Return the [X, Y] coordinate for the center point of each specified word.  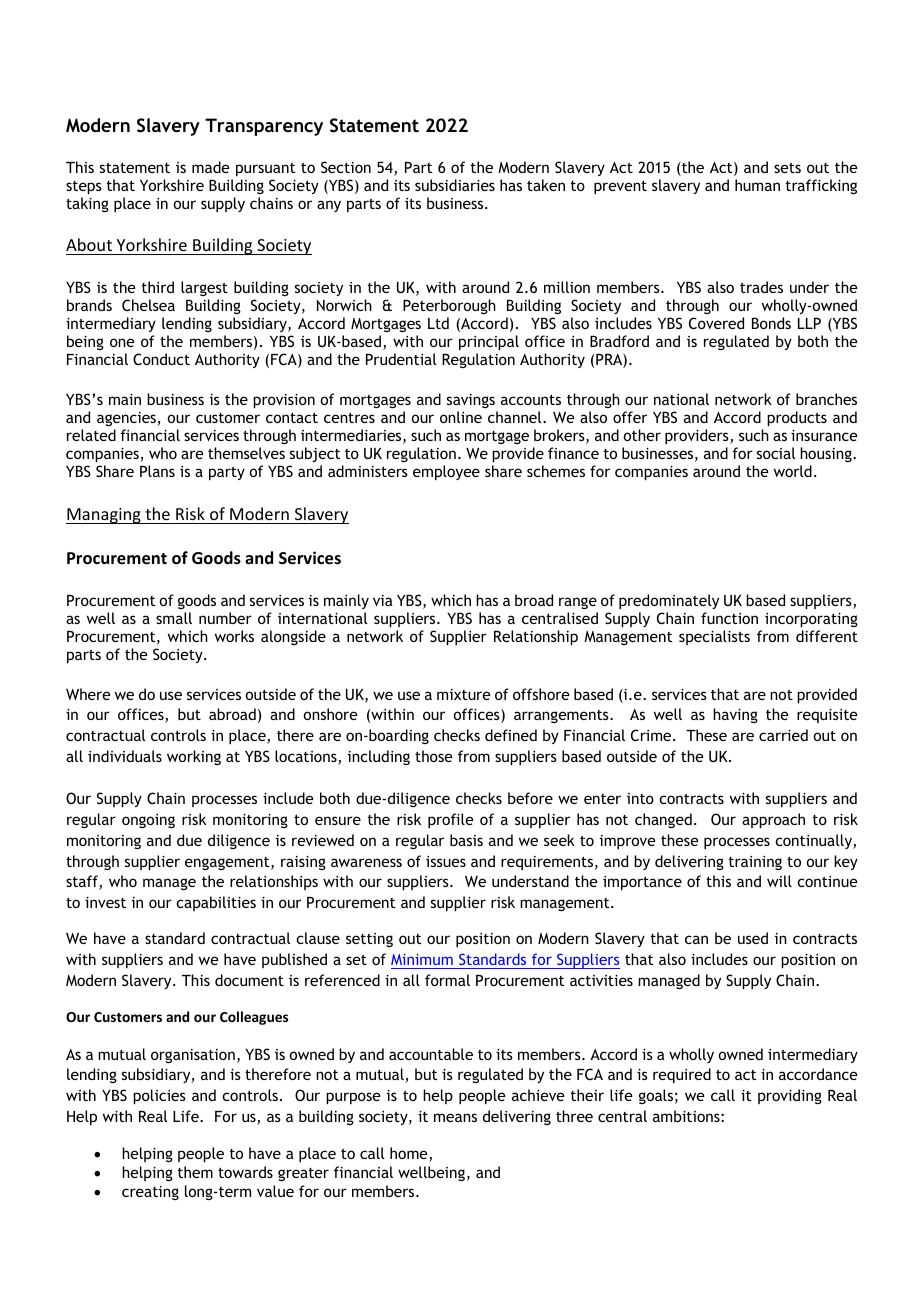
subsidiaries [455, 185]
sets [787, 168]
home [410, 1154]
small [174, 618]
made [210, 167]
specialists [714, 637]
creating [150, 1193]
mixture [463, 694]
